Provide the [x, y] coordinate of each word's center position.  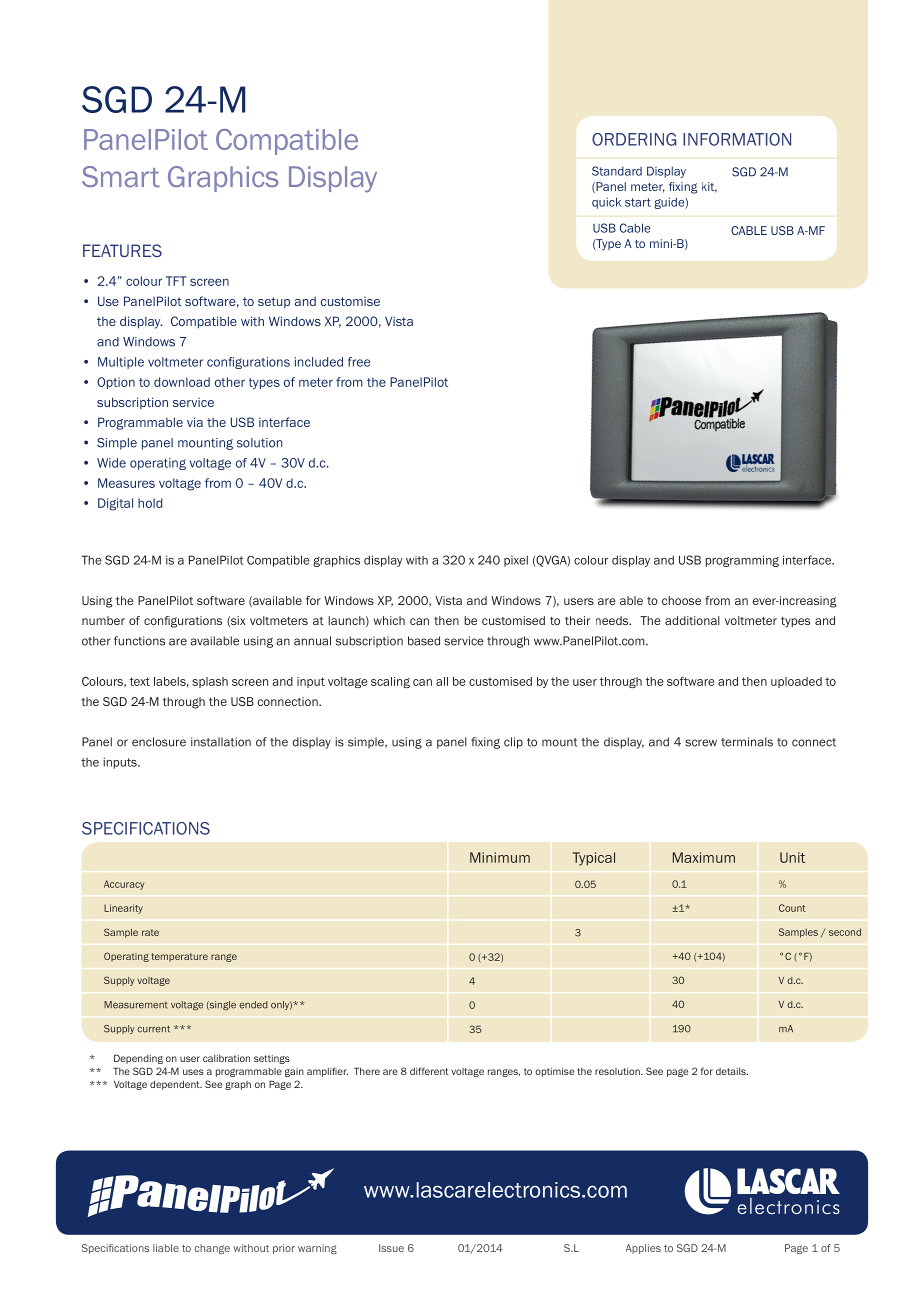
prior [284, 1249]
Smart [121, 176]
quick [606, 203]
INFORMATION [737, 139]
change [212, 1249]
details [732, 1071]
